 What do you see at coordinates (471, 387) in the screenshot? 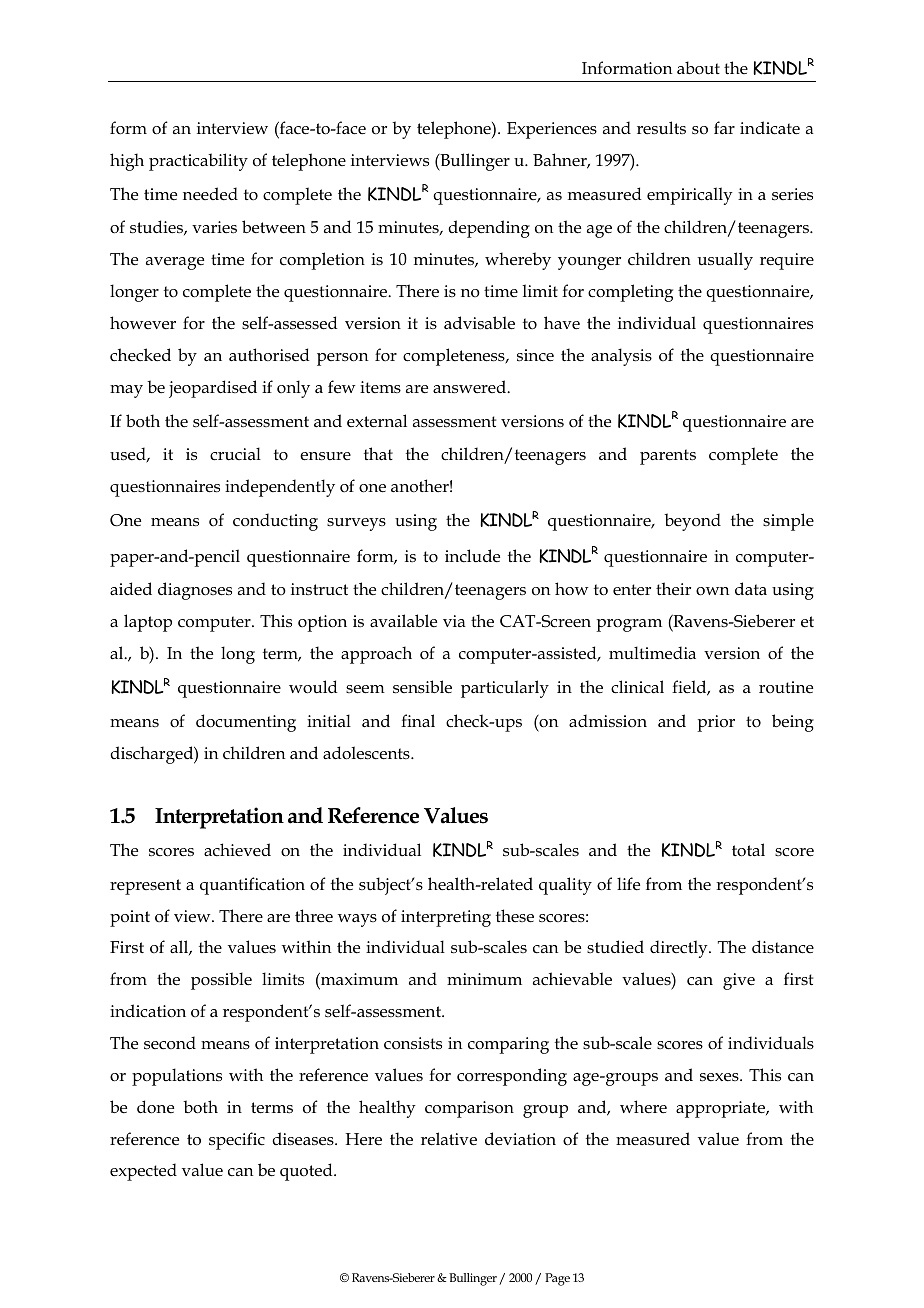
I see `answered` at bounding box center [471, 387].
